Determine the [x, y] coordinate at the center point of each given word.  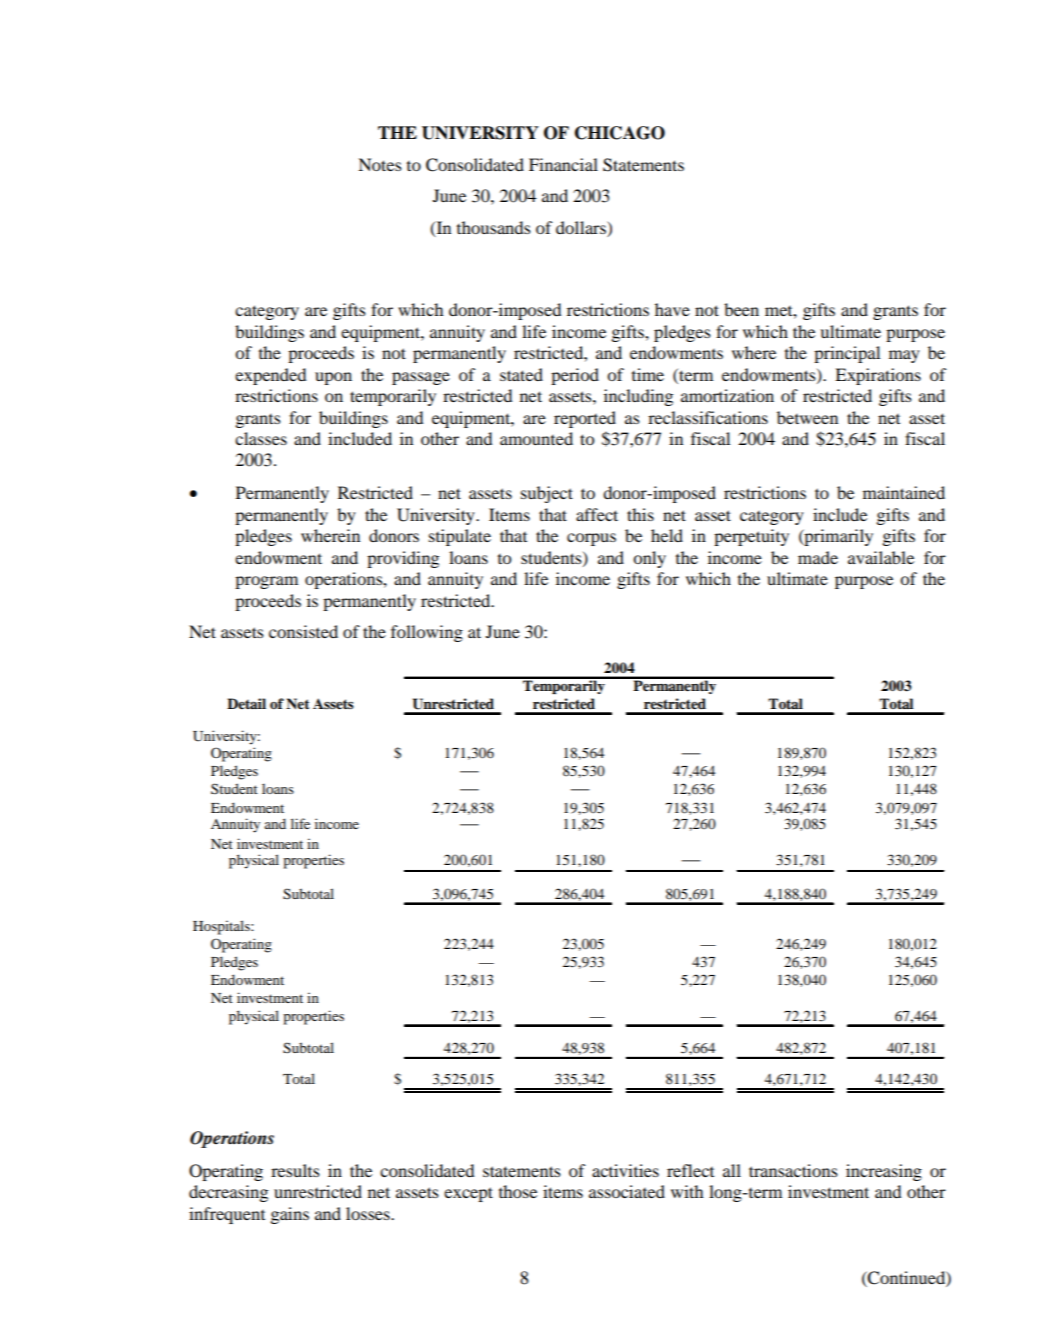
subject [547, 494]
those [518, 1191]
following [427, 633]
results [295, 1170]
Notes [380, 164]
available [881, 557]
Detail [246, 703]
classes [261, 438]
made [818, 557]
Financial [563, 164]
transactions [793, 1170]
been [741, 309]
